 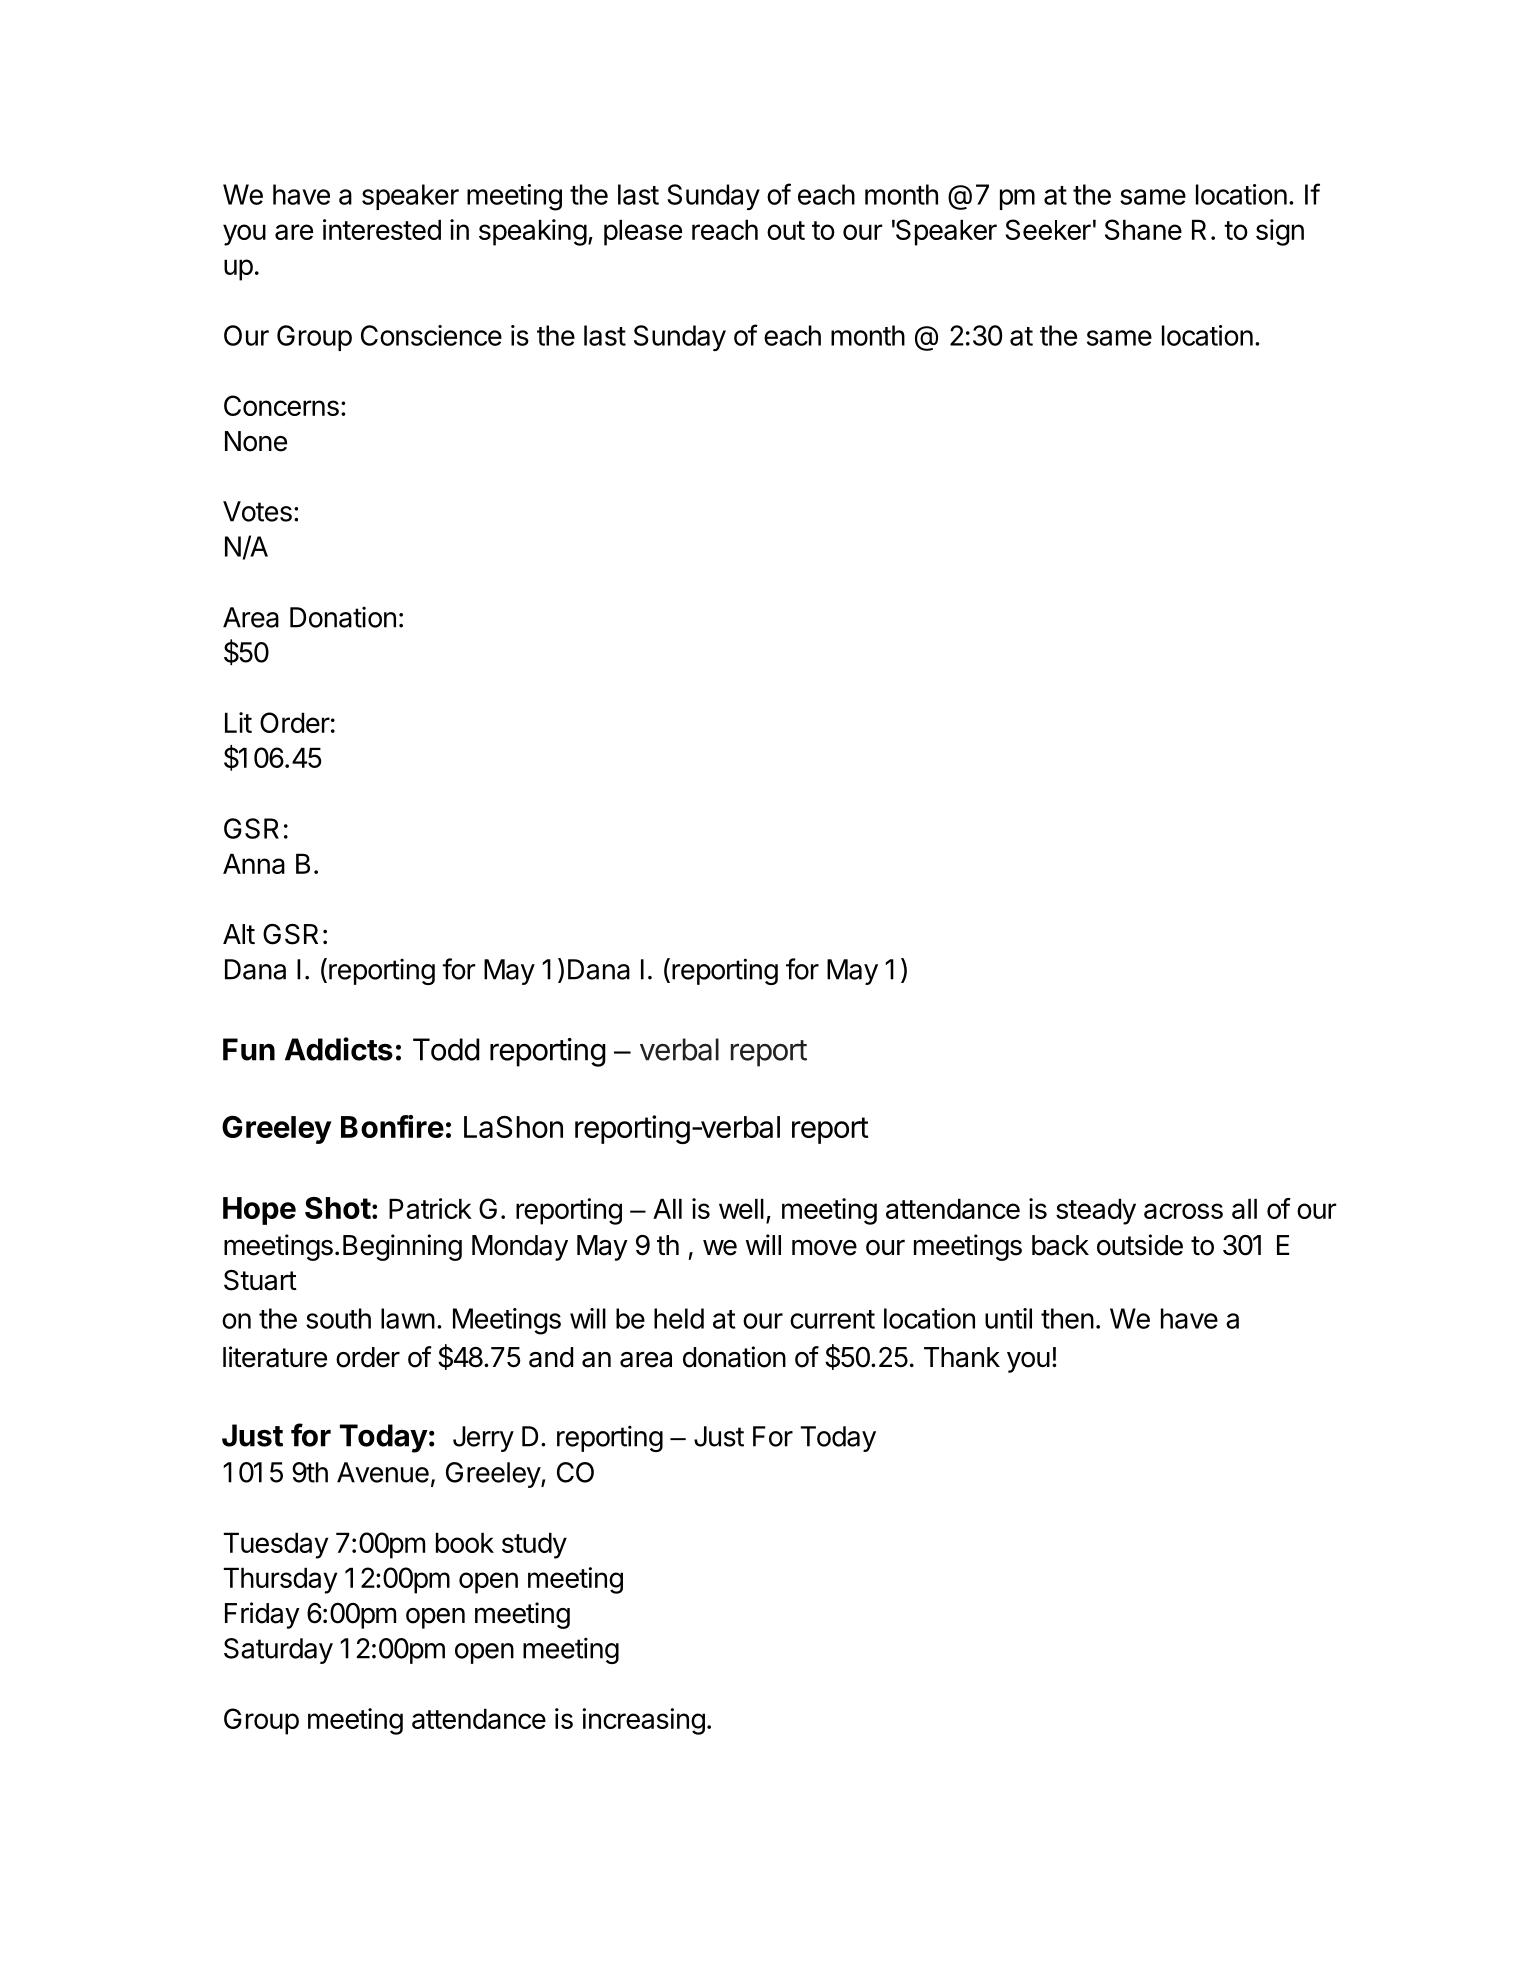 I want to click on Anna, so click(x=254, y=863).
